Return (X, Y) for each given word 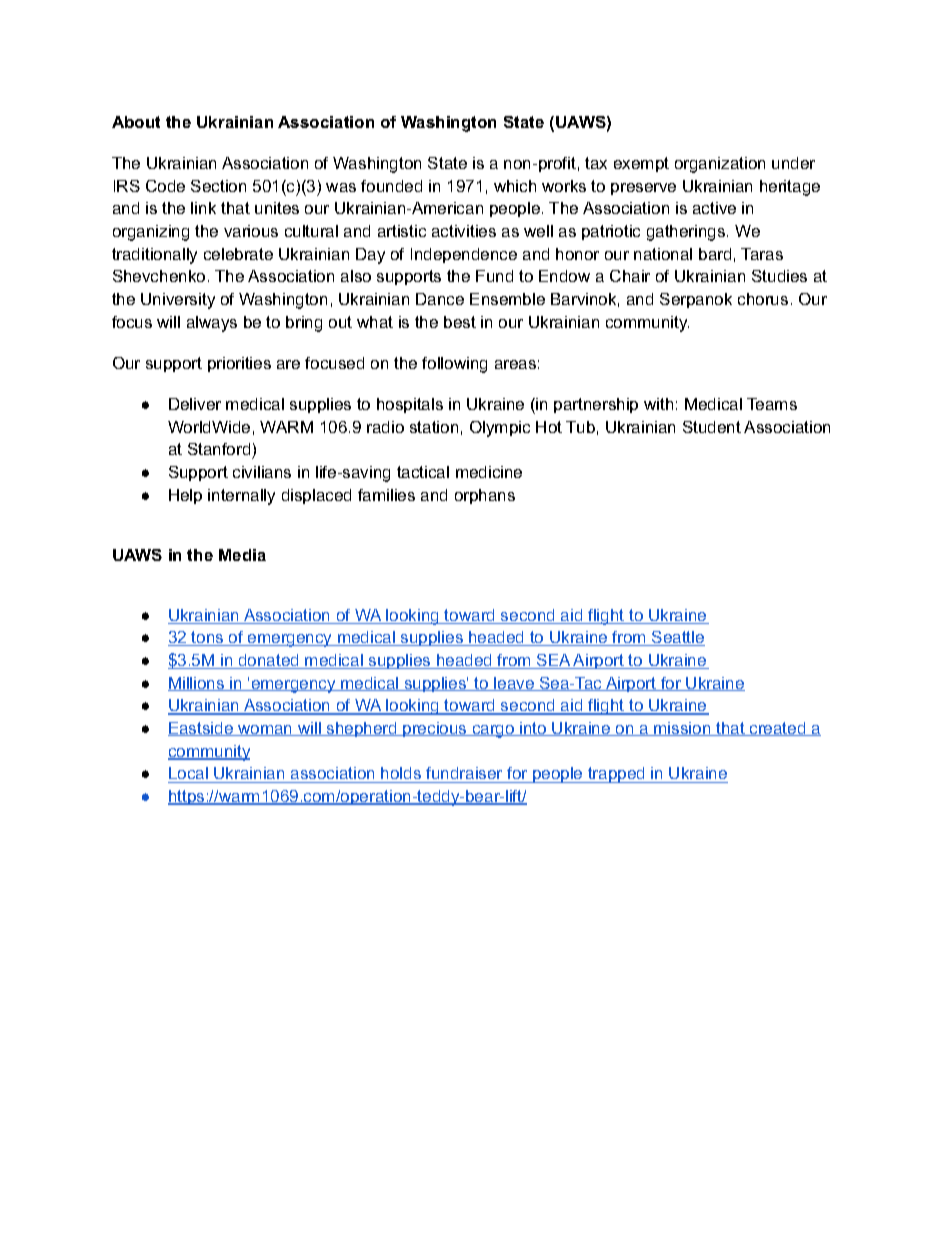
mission (682, 729)
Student (712, 427)
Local (188, 773)
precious (435, 729)
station (434, 427)
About (136, 122)
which (515, 186)
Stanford (220, 451)
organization (720, 165)
